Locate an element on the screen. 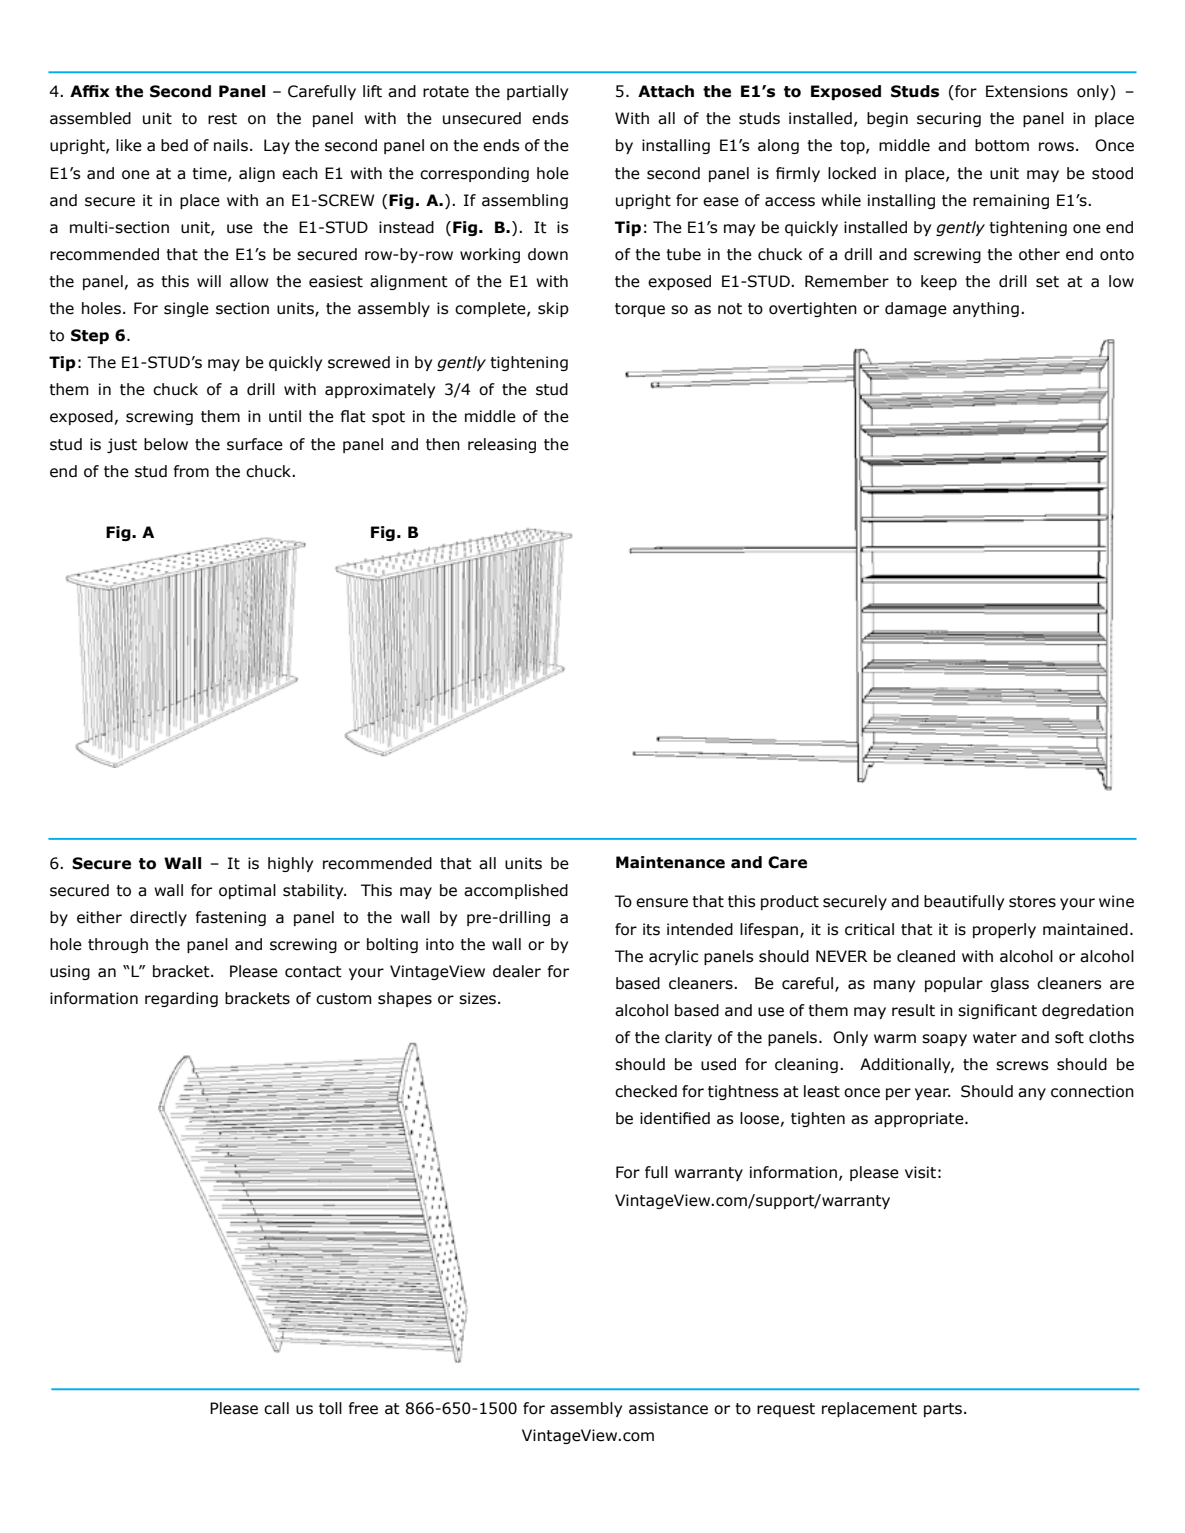  parts is located at coordinates (943, 1410).
